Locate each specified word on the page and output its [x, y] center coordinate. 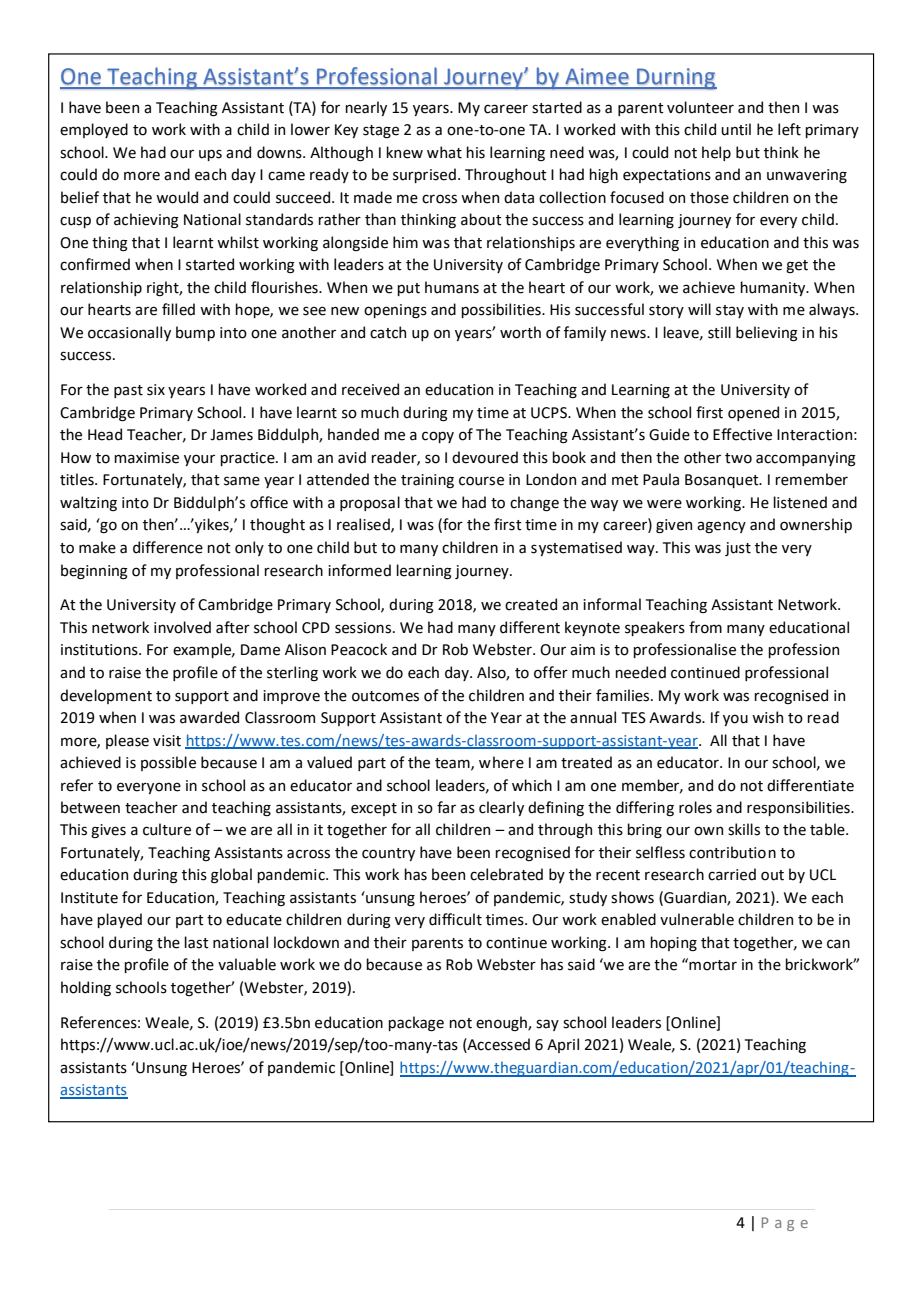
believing [767, 334]
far [446, 807]
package [416, 1024]
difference [168, 547]
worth [520, 332]
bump [195, 333]
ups [210, 155]
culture [167, 829]
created [531, 604]
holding [86, 988]
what [444, 152]
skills [744, 829]
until [736, 129]
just [738, 549]
